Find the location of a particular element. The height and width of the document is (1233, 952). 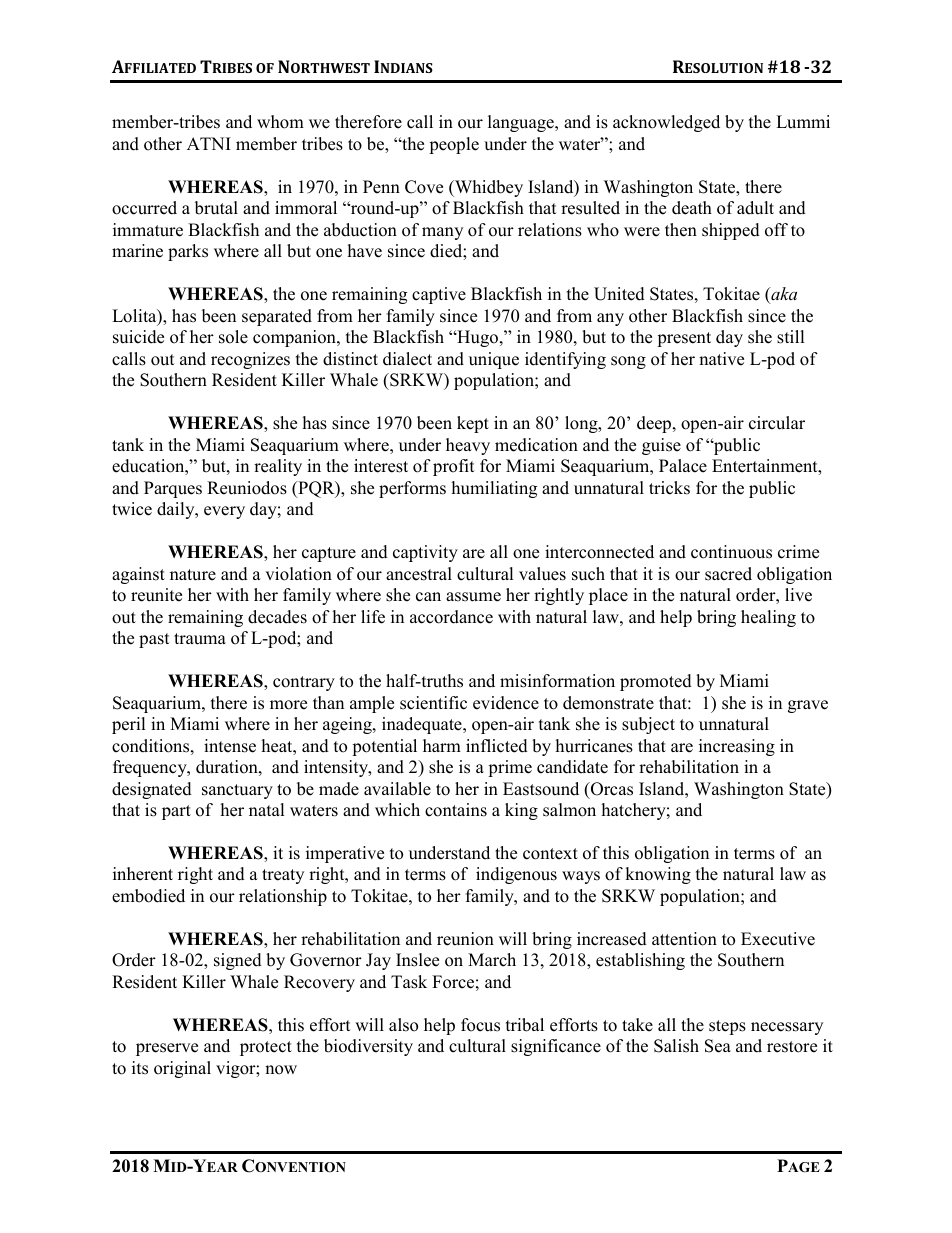

sacred is located at coordinates (728, 574).
